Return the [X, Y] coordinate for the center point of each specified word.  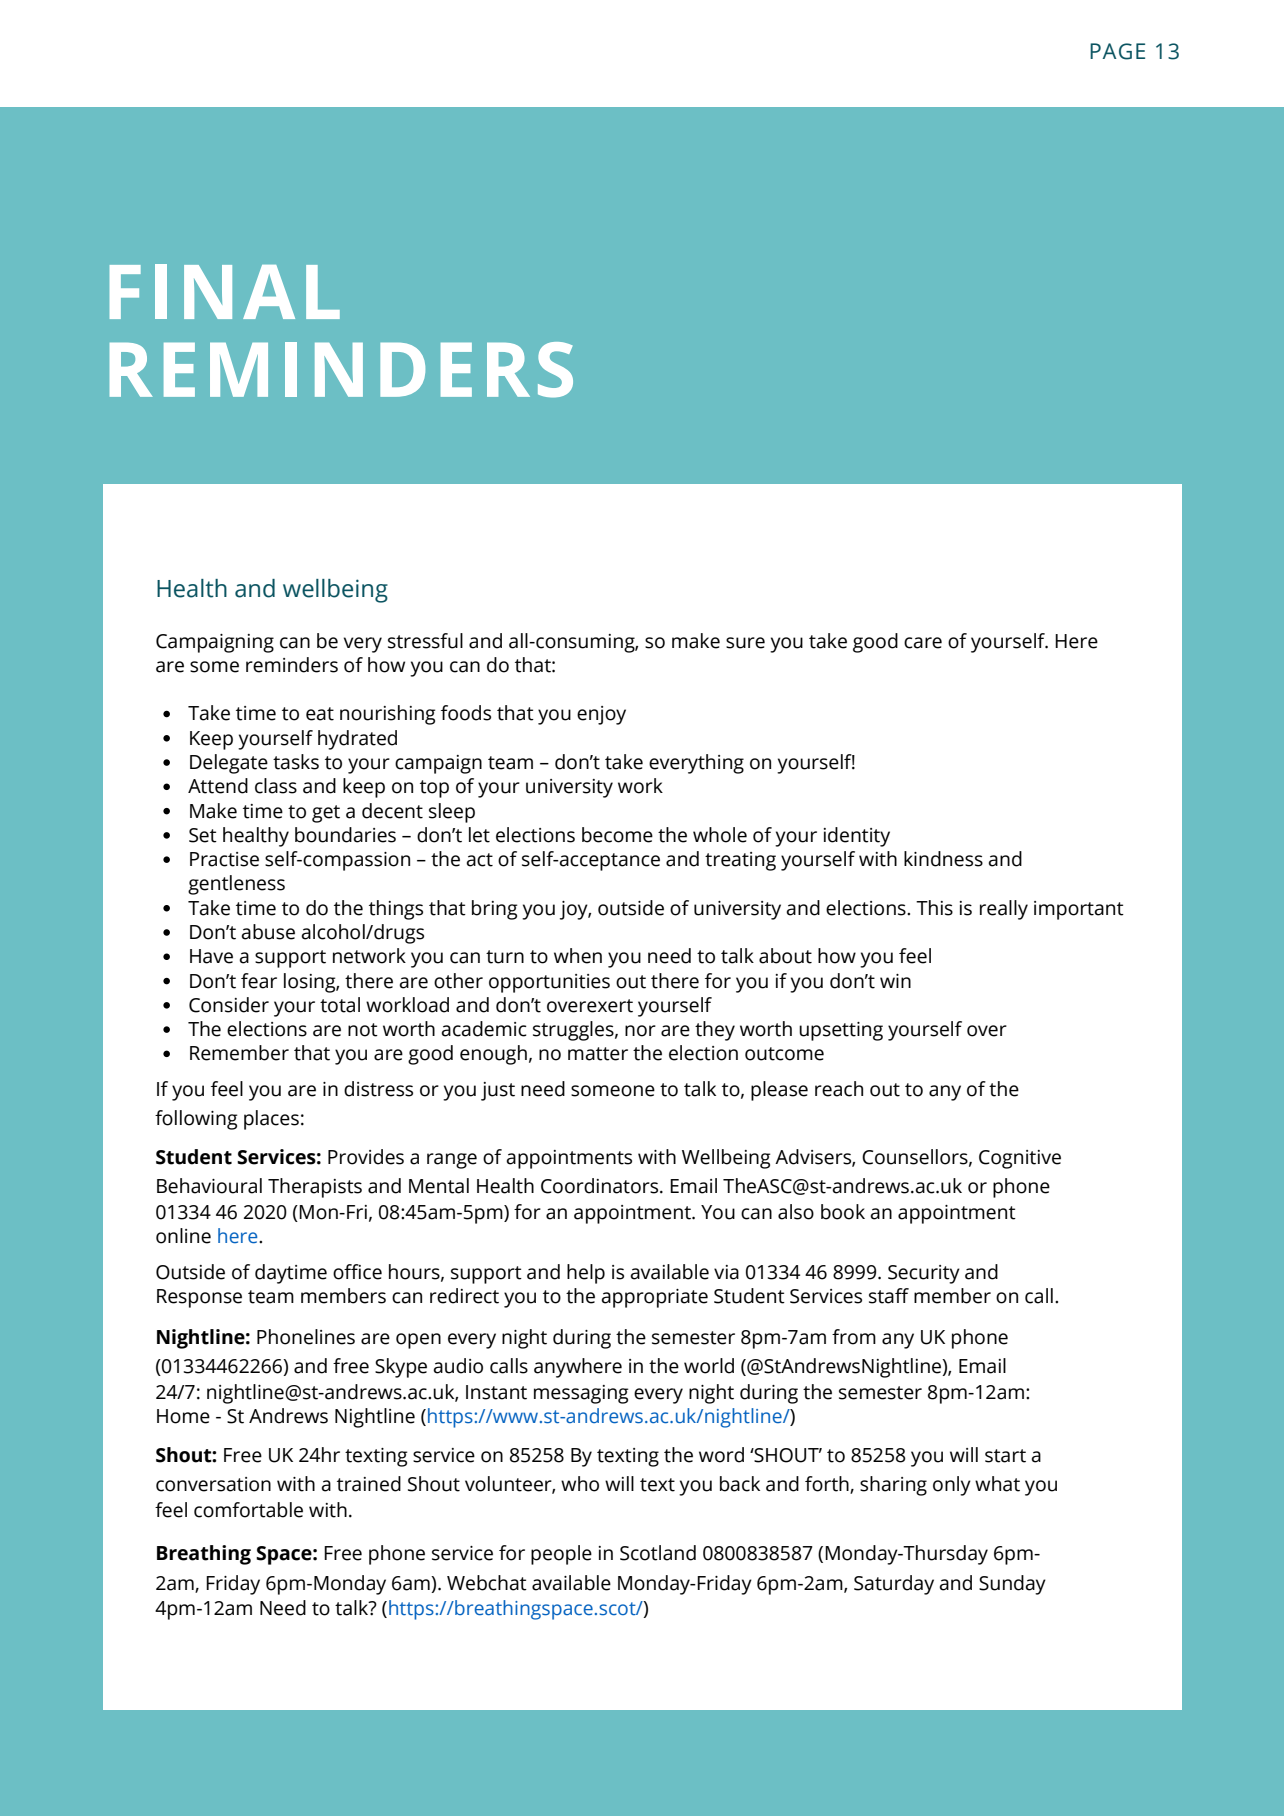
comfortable [248, 1510]
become [617, 835]
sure [745, 643]
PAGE [1117, 51]
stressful [425, 641]
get [326, 814]
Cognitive [1020, 1159]
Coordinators [601, 1186]
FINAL [225, 291]
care [923, 643]
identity [857, 837]
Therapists [315, 1188]
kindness [943, 859]
